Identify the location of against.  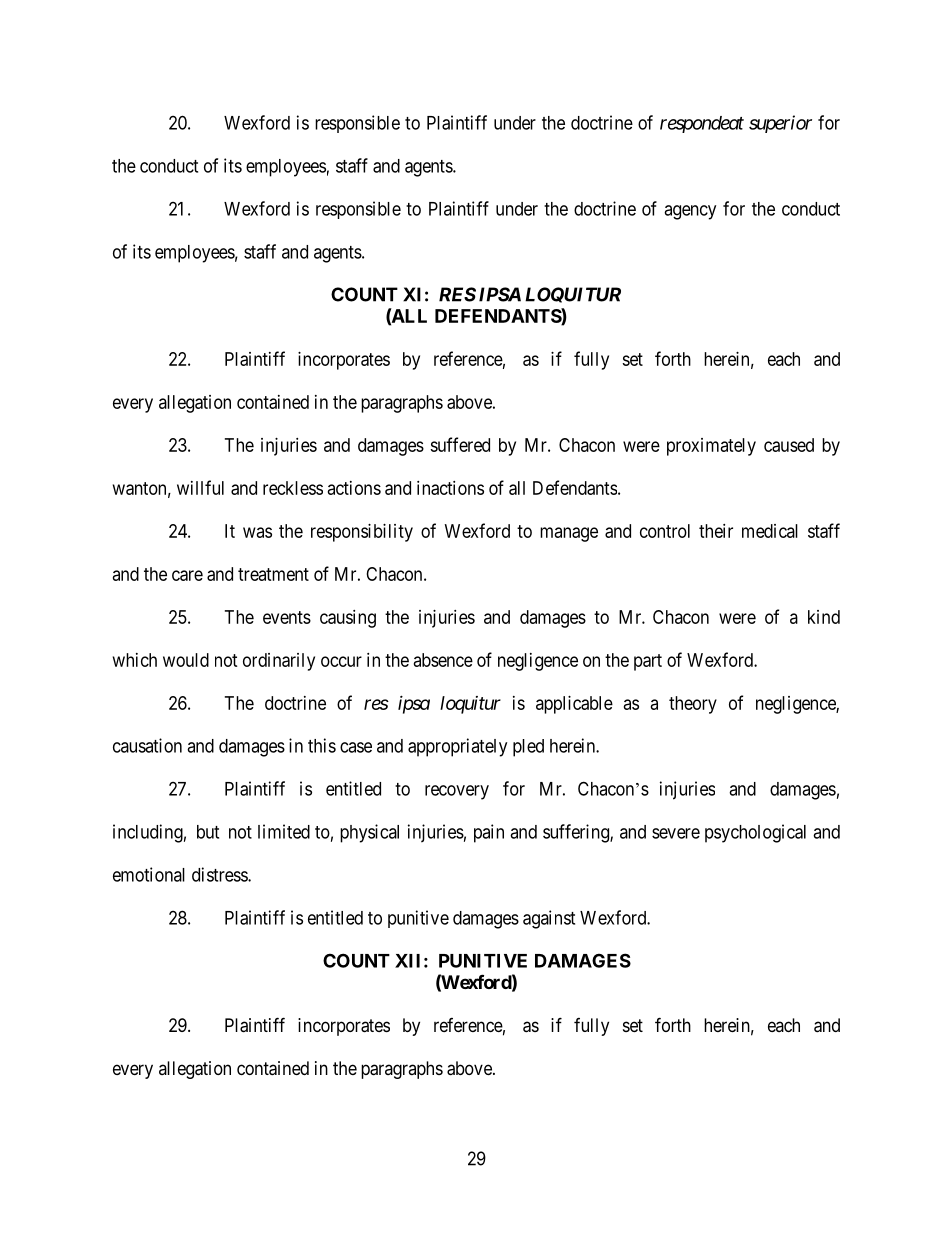
(549, 919).
